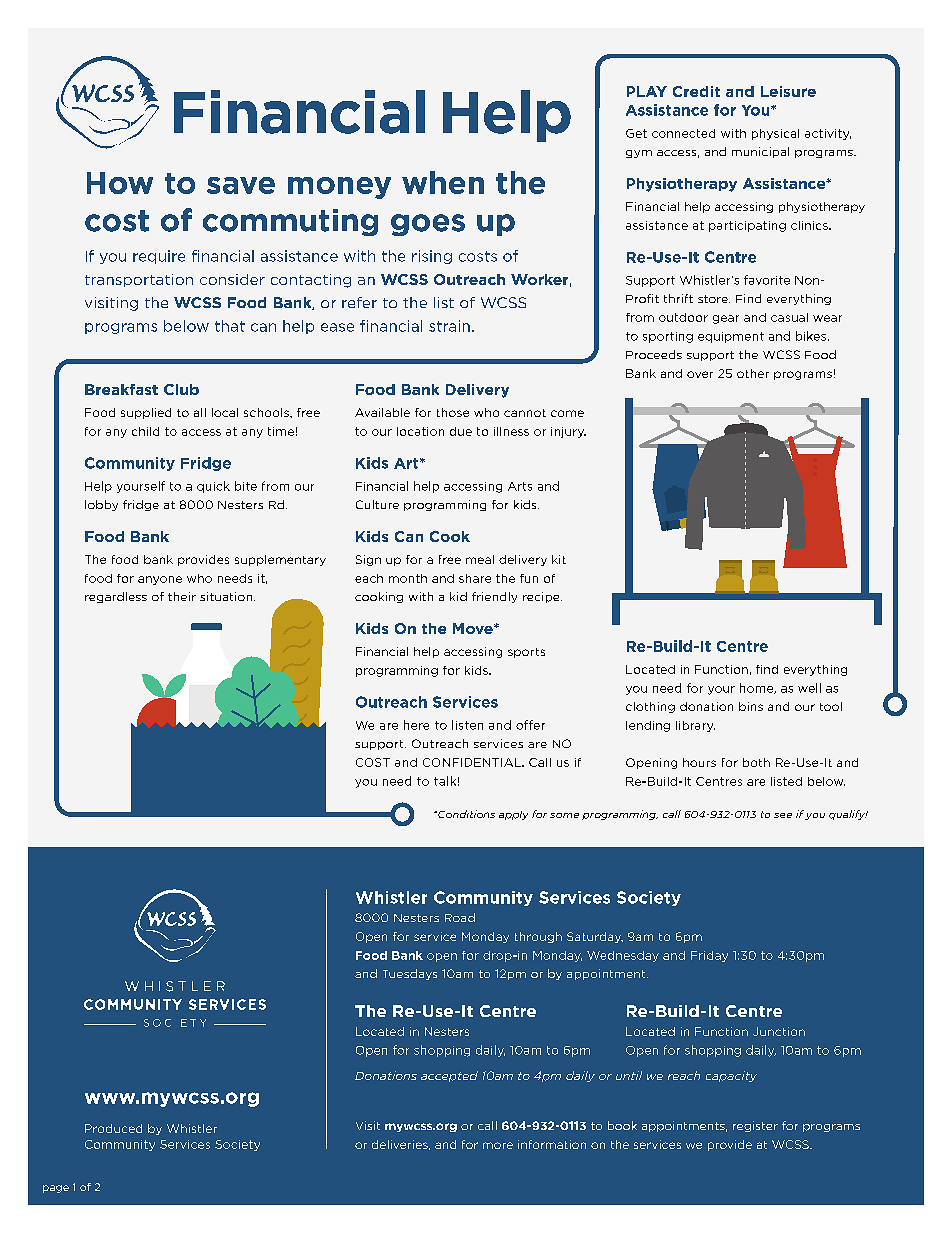 The image size is (952, 1233). I want to click on physical, so click(775, 134).
